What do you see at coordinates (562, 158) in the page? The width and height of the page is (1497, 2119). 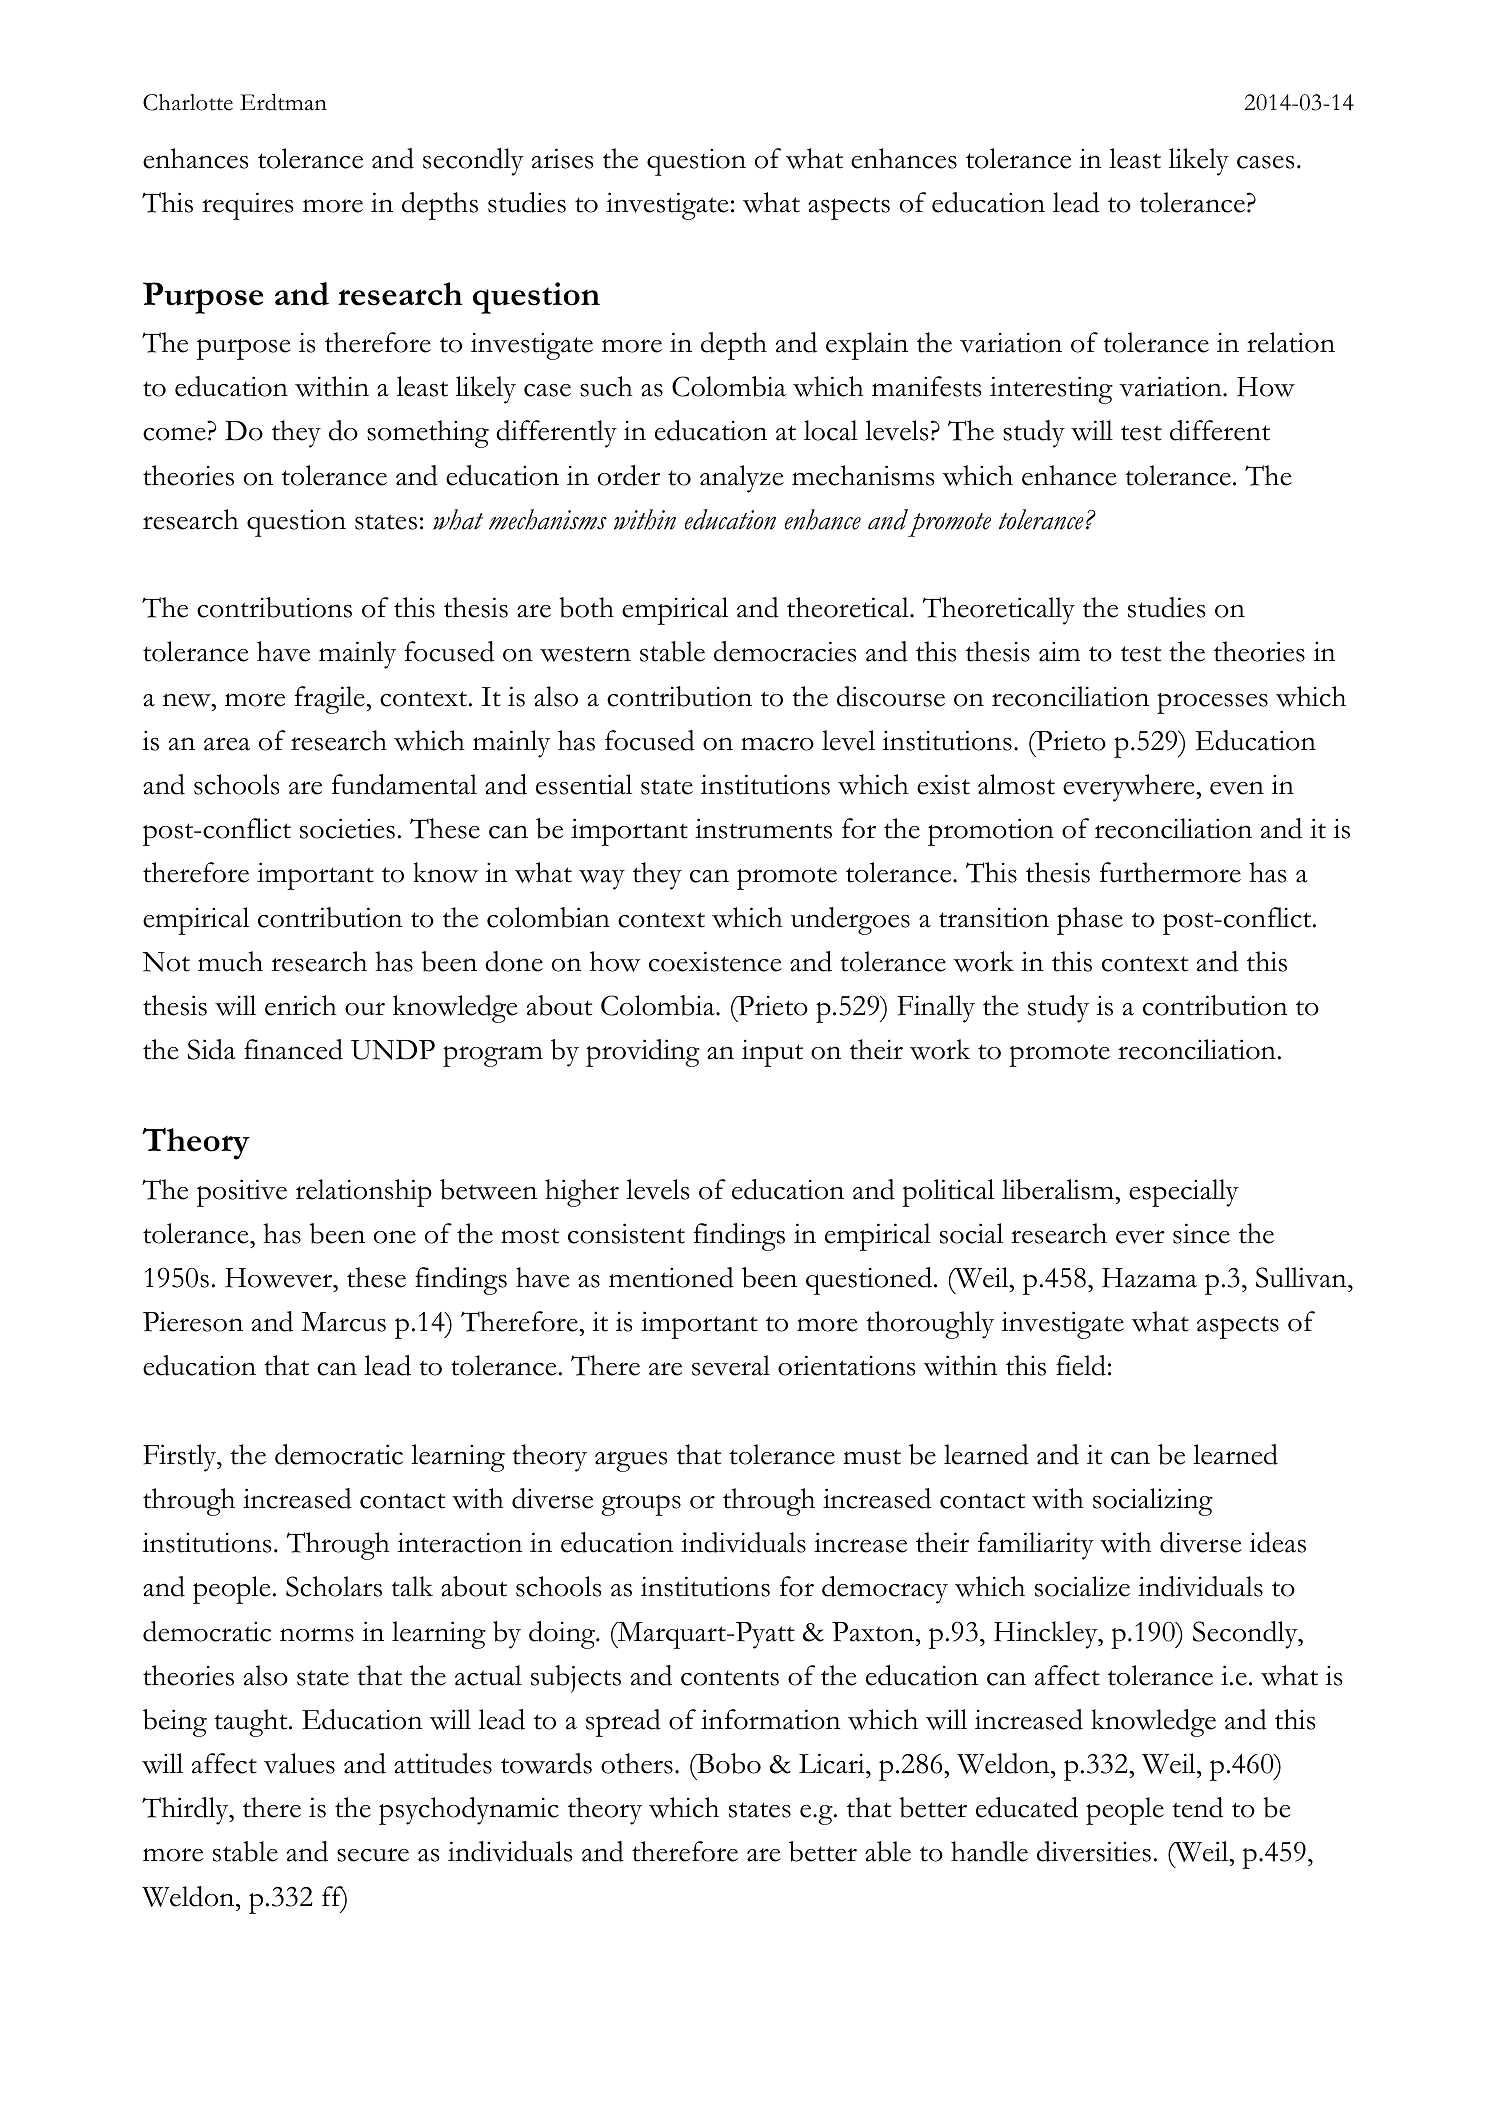 I see `arises` at bounding box center [562, 158].
